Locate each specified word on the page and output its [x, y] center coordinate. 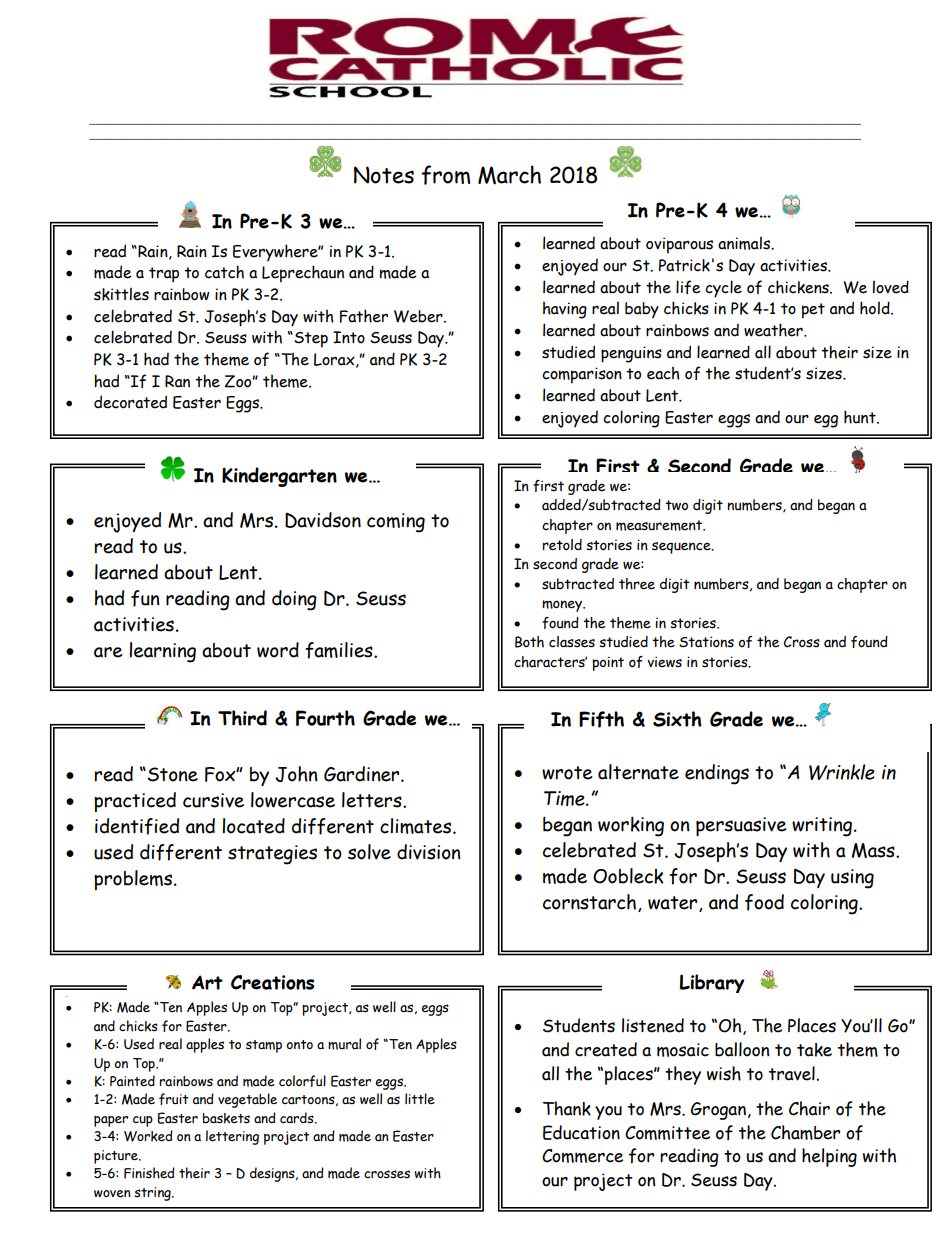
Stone [172, 774]
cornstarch [589, 902]
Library [712, 983]
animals [745, 243]
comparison [582, 375]
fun [145, 598]
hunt [861, 417]
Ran [177, 381]
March [509, 175]
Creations [272, 982]
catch [224, 272]
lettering [232, 1137]
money [563, 606]
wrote [567, 773]
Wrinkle [842, 772]
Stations [706, 642]
